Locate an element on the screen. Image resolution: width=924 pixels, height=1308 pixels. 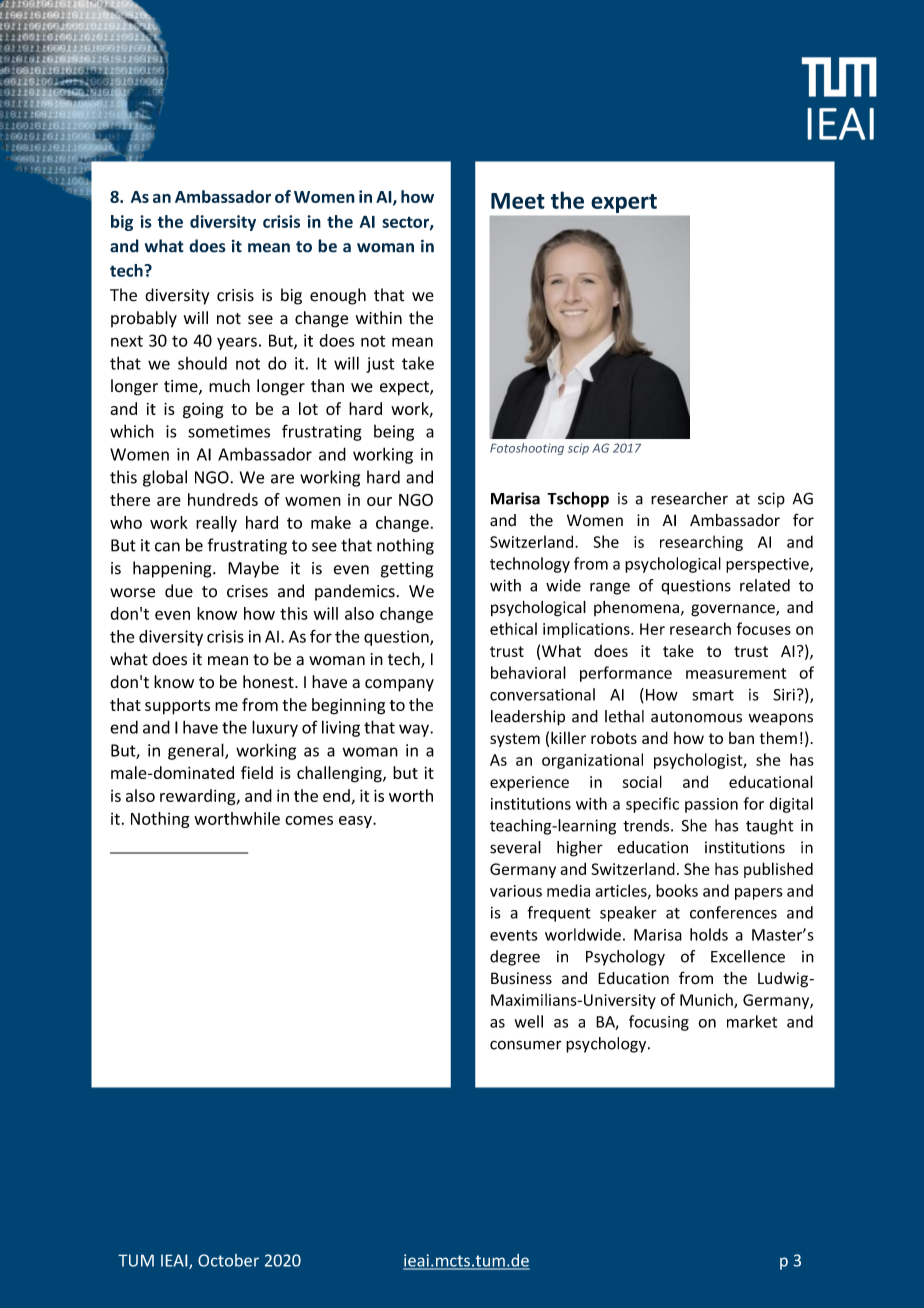
general is located at coordinates (197, 751).
